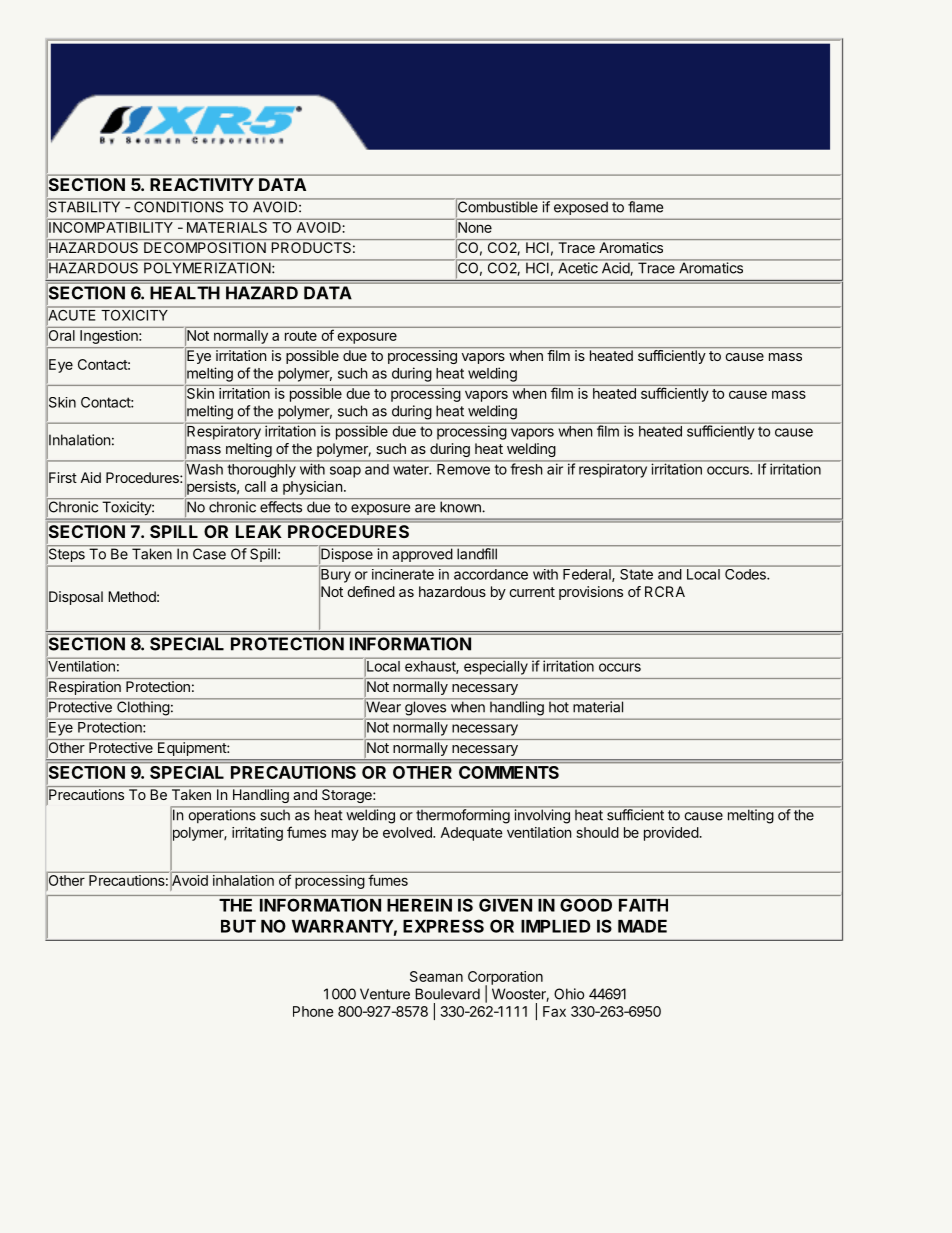 The height and width of the screenshot is (1233, 952). What do you see at coordinates (238, 926) in the screenshot?
I see `BUT` at bounding box center [238, 926].
